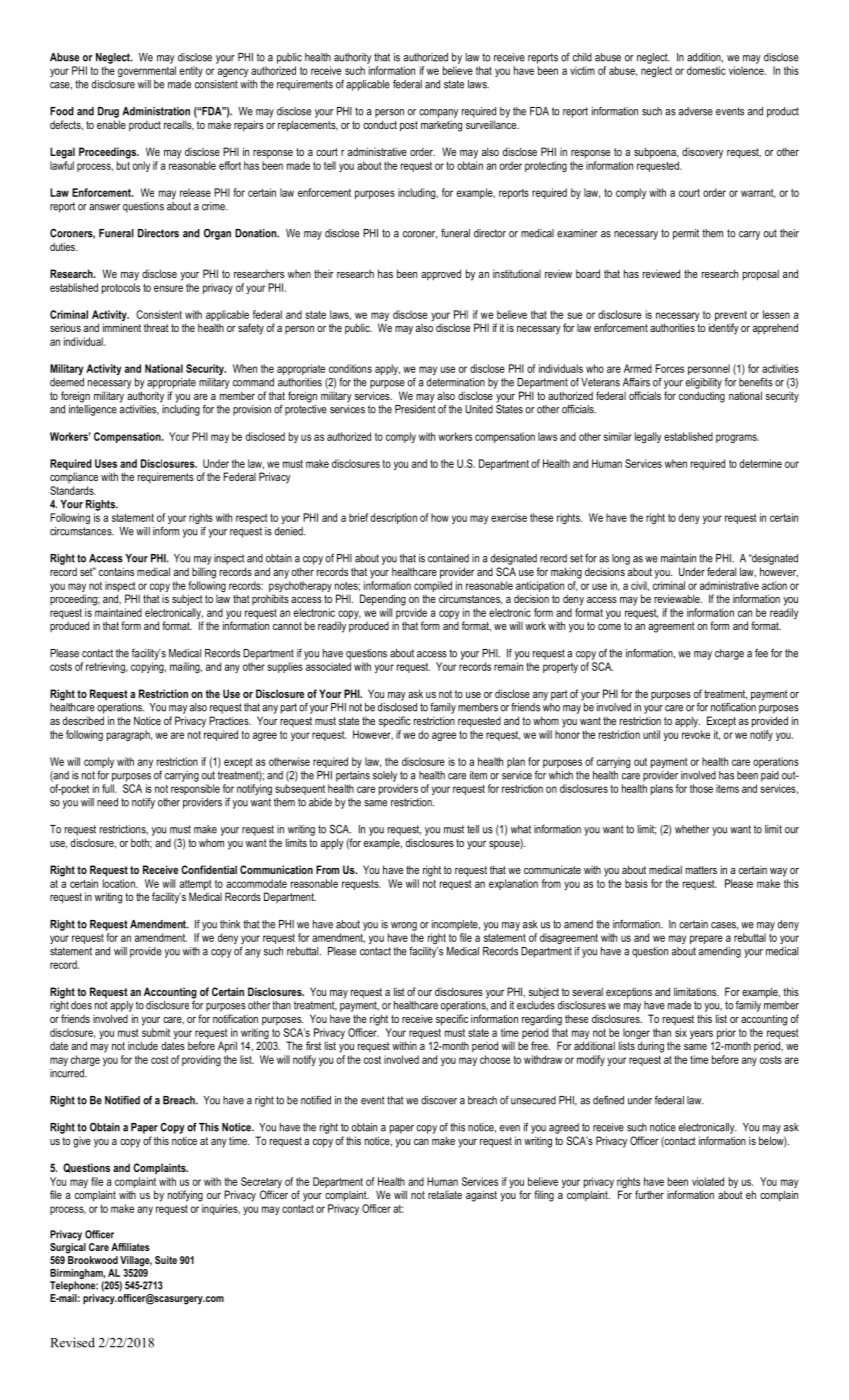  What do you see at coordinates (116, 571) in the screenshot?
I see `contains` at bounding box center [116, 571].
